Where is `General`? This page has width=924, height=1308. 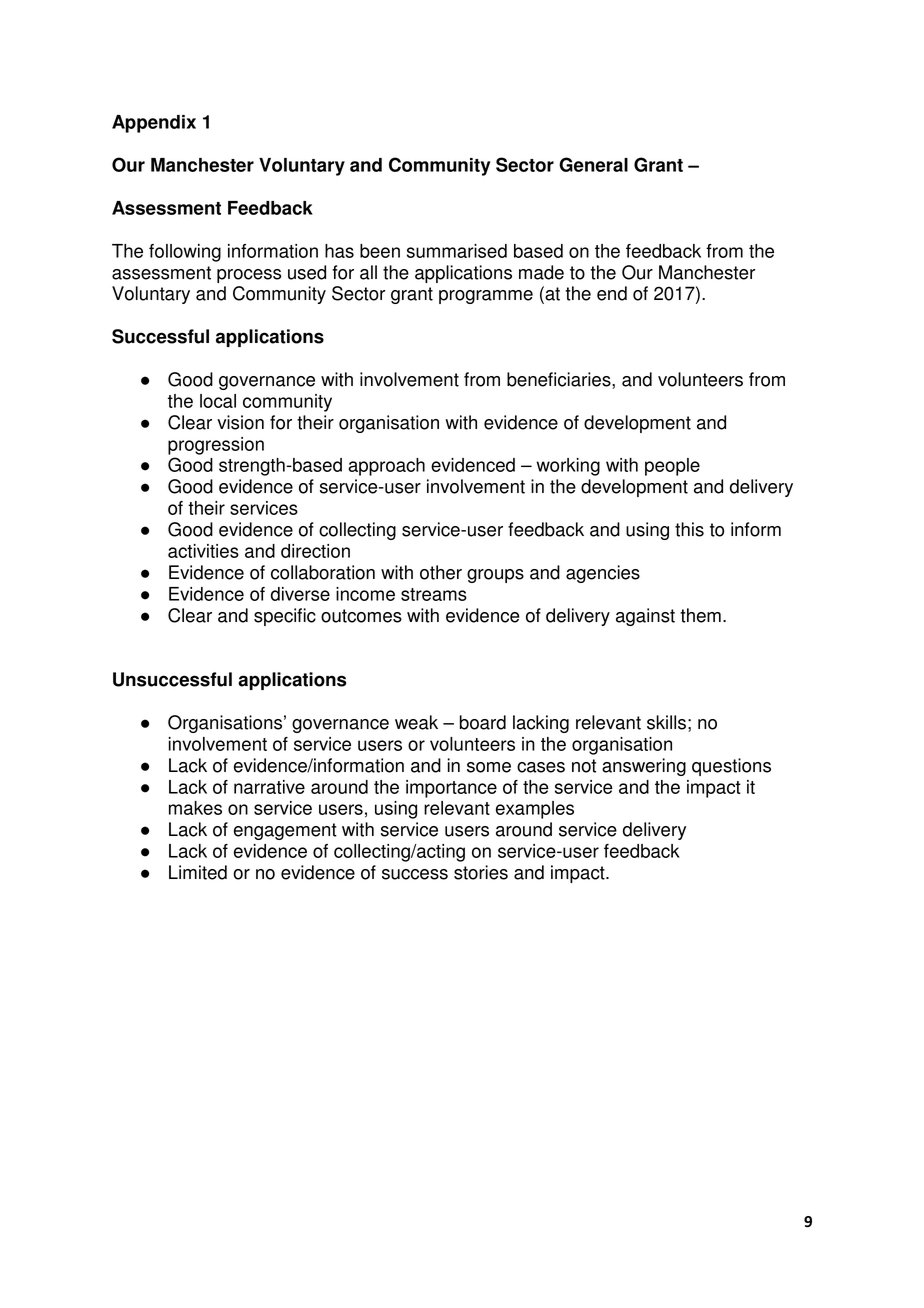 General is located at coordinates (593, 164).
